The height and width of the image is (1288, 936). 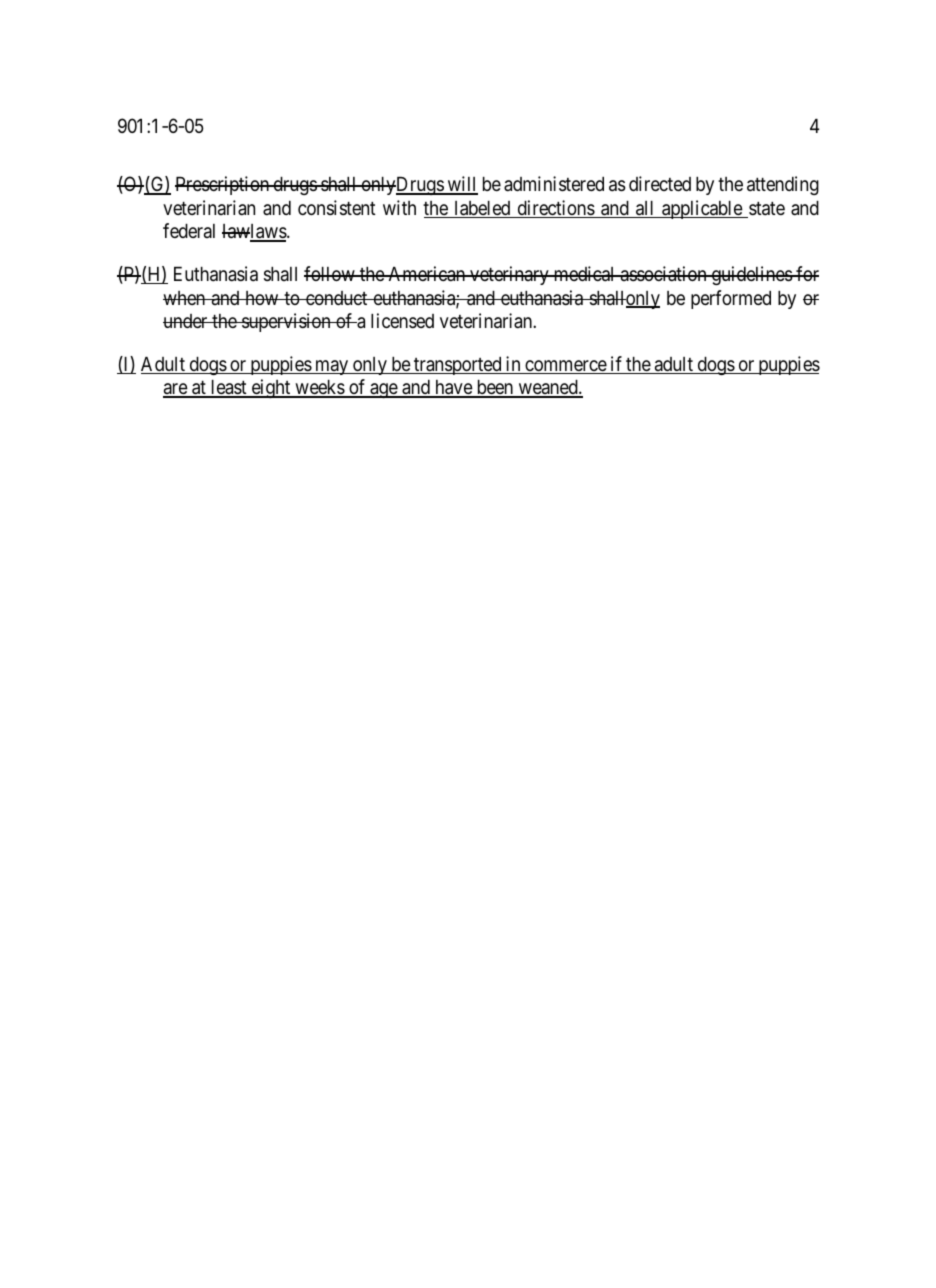 What do you see at coordinates (660, 183) in the image?
I see `directed` at bounding box center [660, 183].
